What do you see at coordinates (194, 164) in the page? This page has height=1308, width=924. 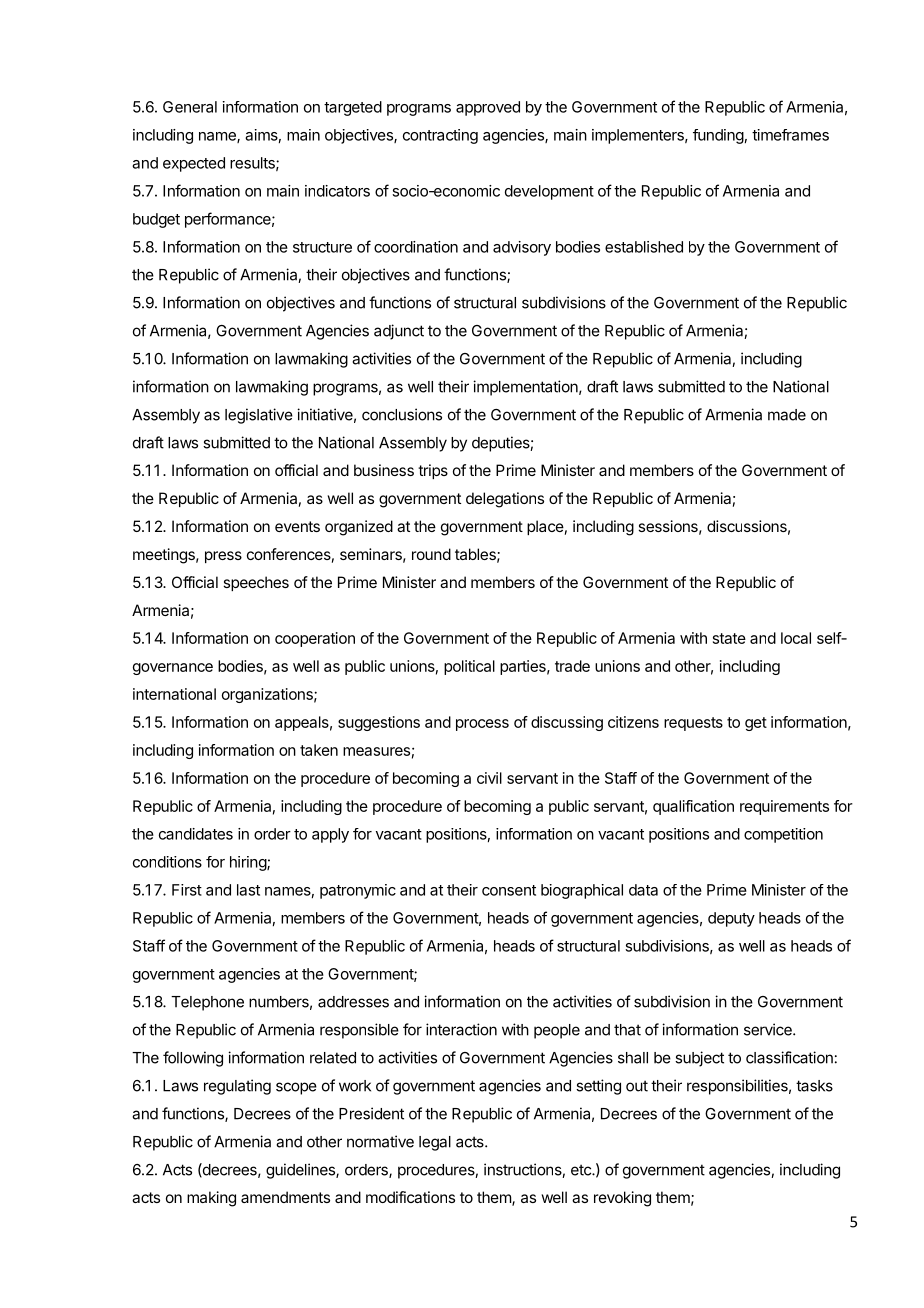 I see `expected` at bounding box center [194, 164].
